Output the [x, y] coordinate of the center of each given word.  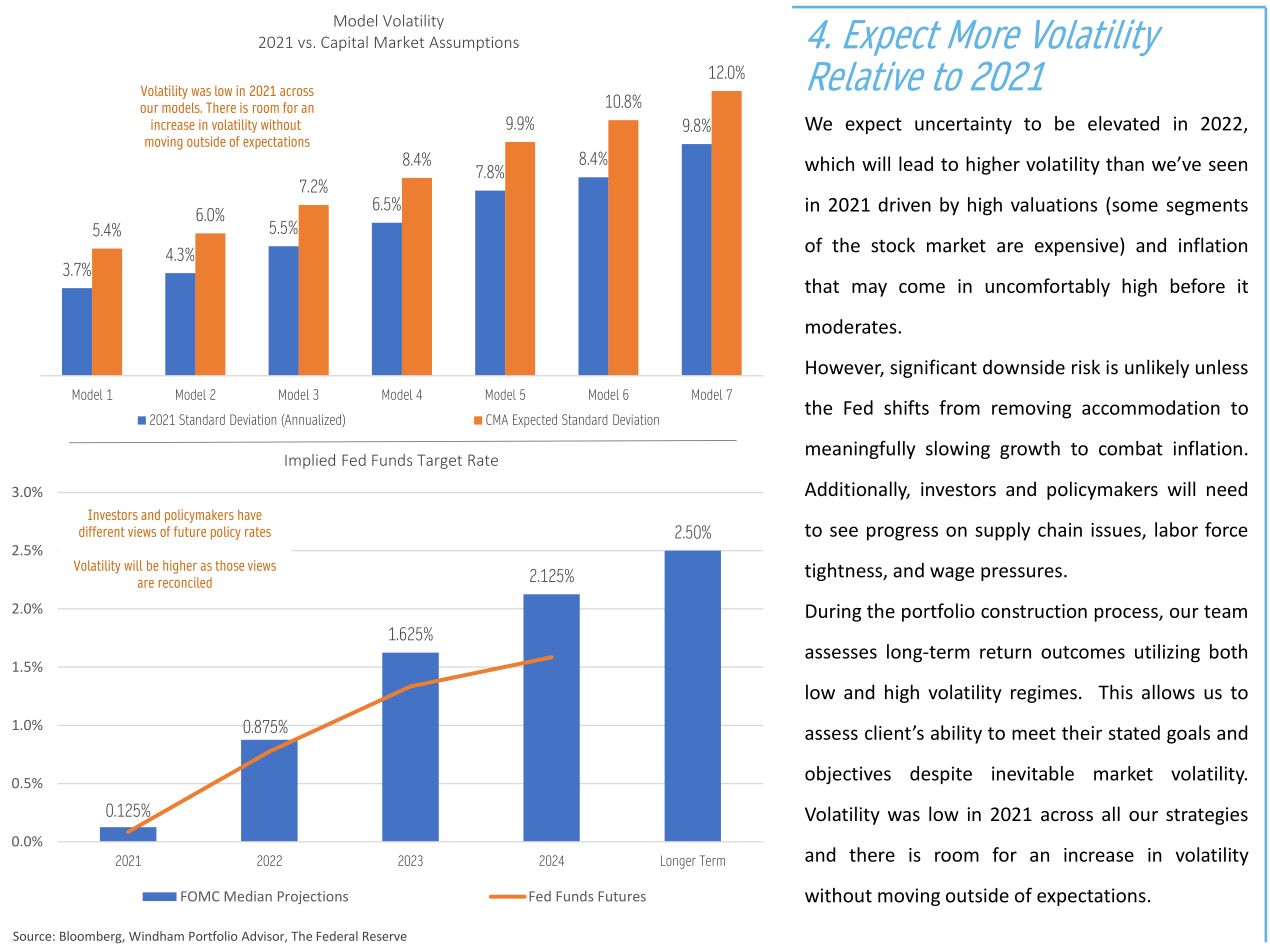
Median [248, 896]
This [1115, 692]
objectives [848, 775]
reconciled [185, 582]
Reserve [385, 936]
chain [1060, 529]
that [822, 285]
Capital [344, 43]
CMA [497, 419]
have [250, 515]
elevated [1123, 123]
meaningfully [860, 450]
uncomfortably [1047, 287]
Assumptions [474, 43]
